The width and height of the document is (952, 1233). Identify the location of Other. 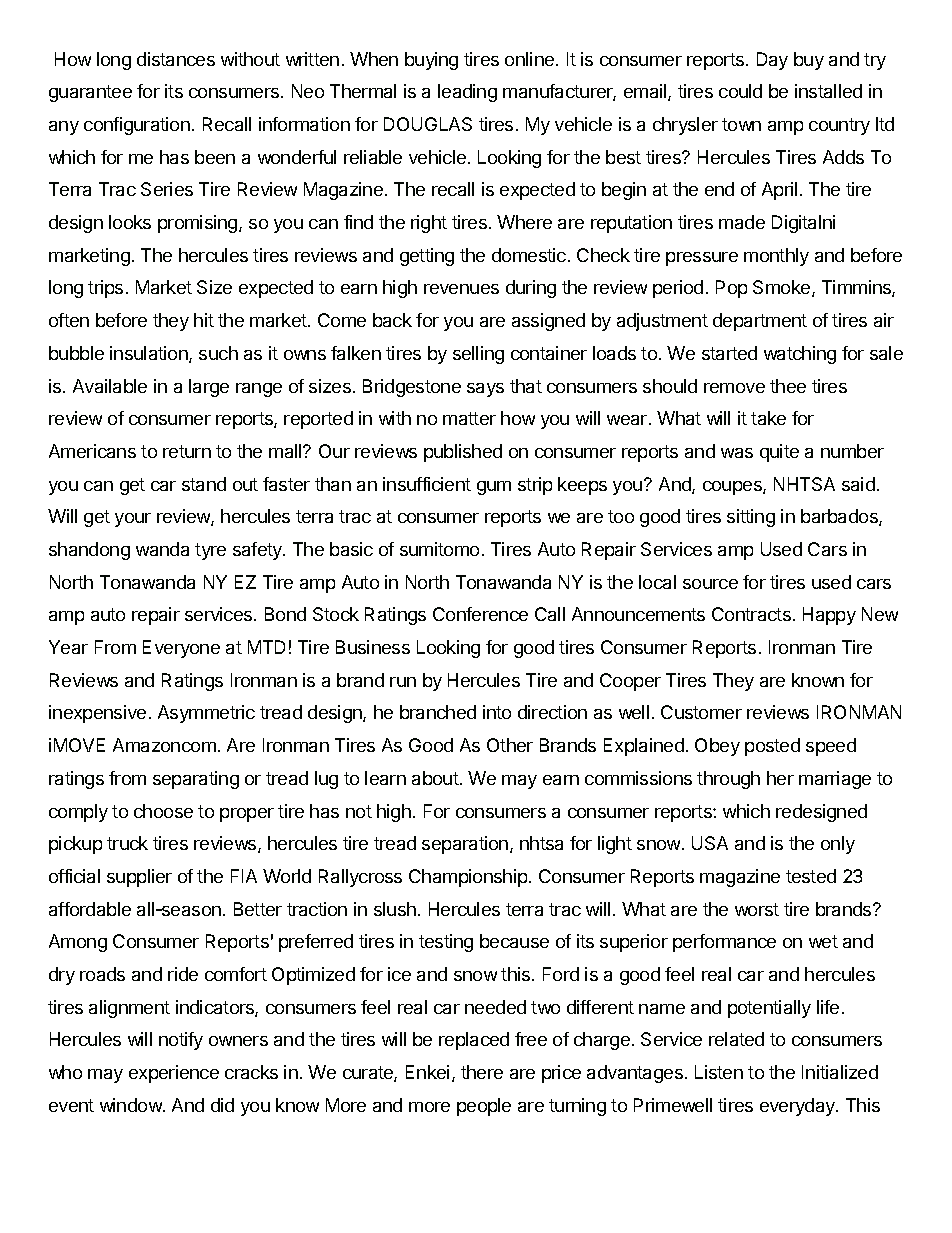
(510, 745).
